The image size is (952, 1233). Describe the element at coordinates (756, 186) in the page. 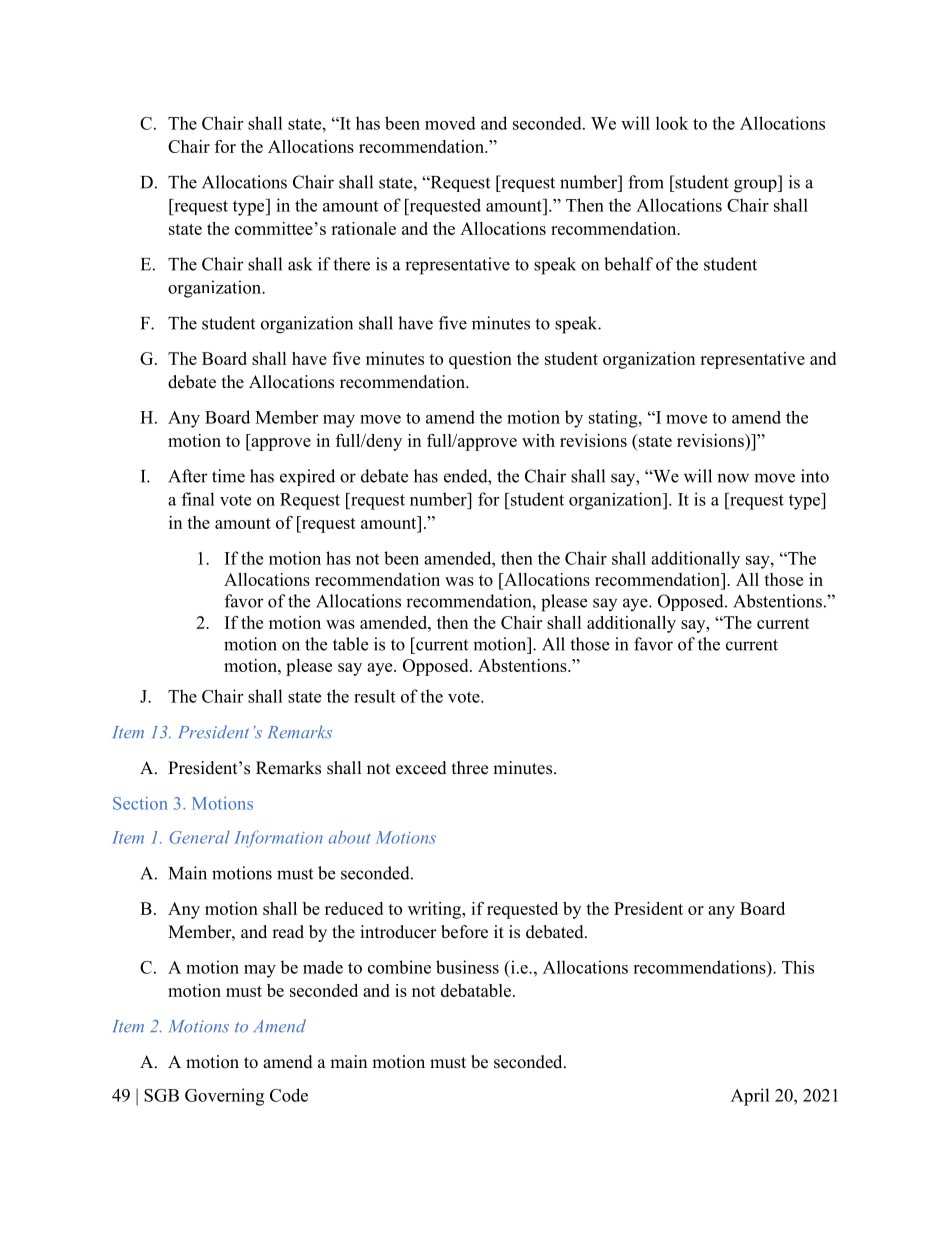

I see `group` at that location.
